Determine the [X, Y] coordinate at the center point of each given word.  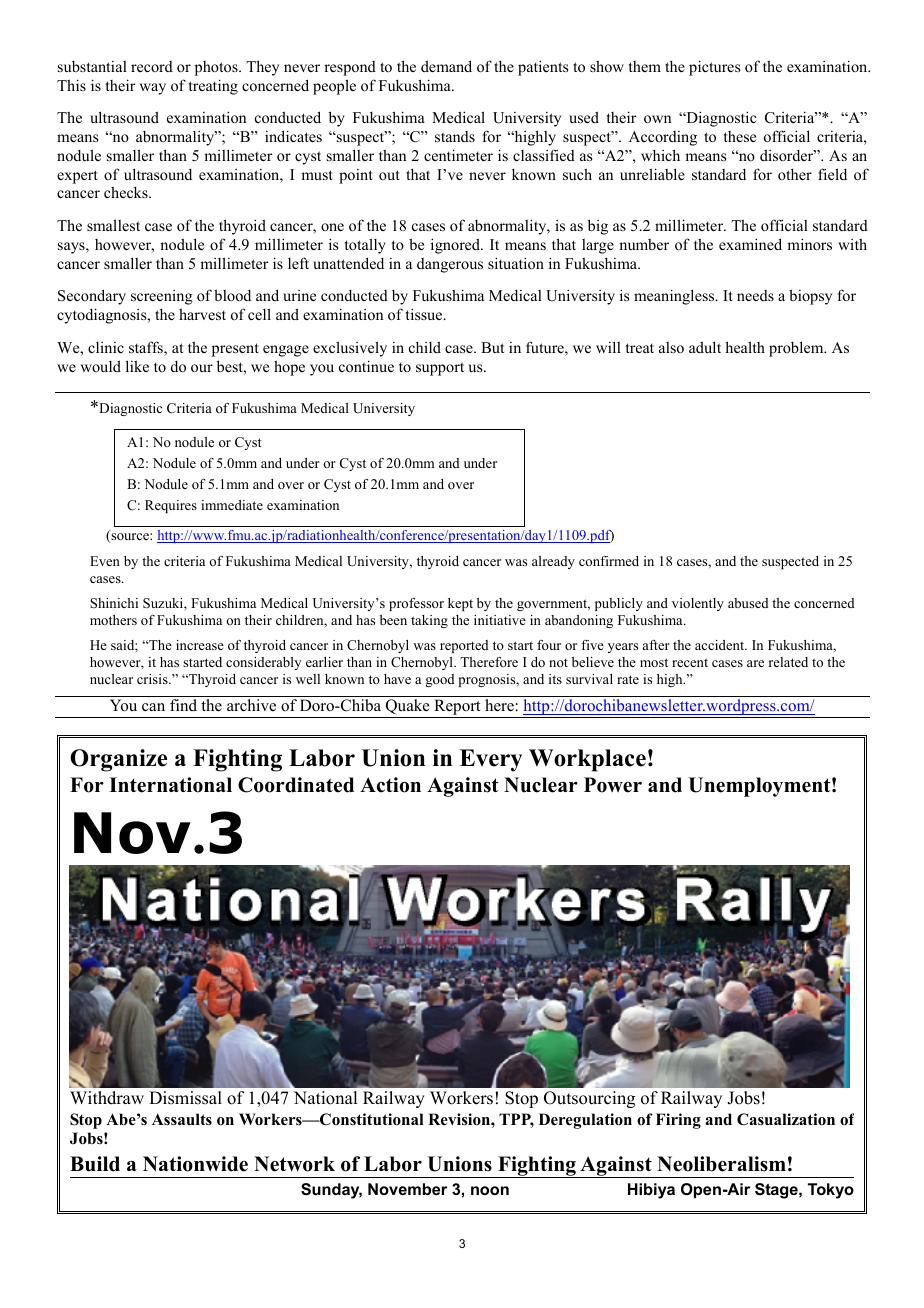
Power [613, 785]
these [740, 136]
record [152, 66]
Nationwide [195, 1164]
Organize [118, 760]
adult [705, 347]
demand [446, 66]
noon [490, 1190]
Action [390, 785]
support [440, 369]
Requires [171, 506]
